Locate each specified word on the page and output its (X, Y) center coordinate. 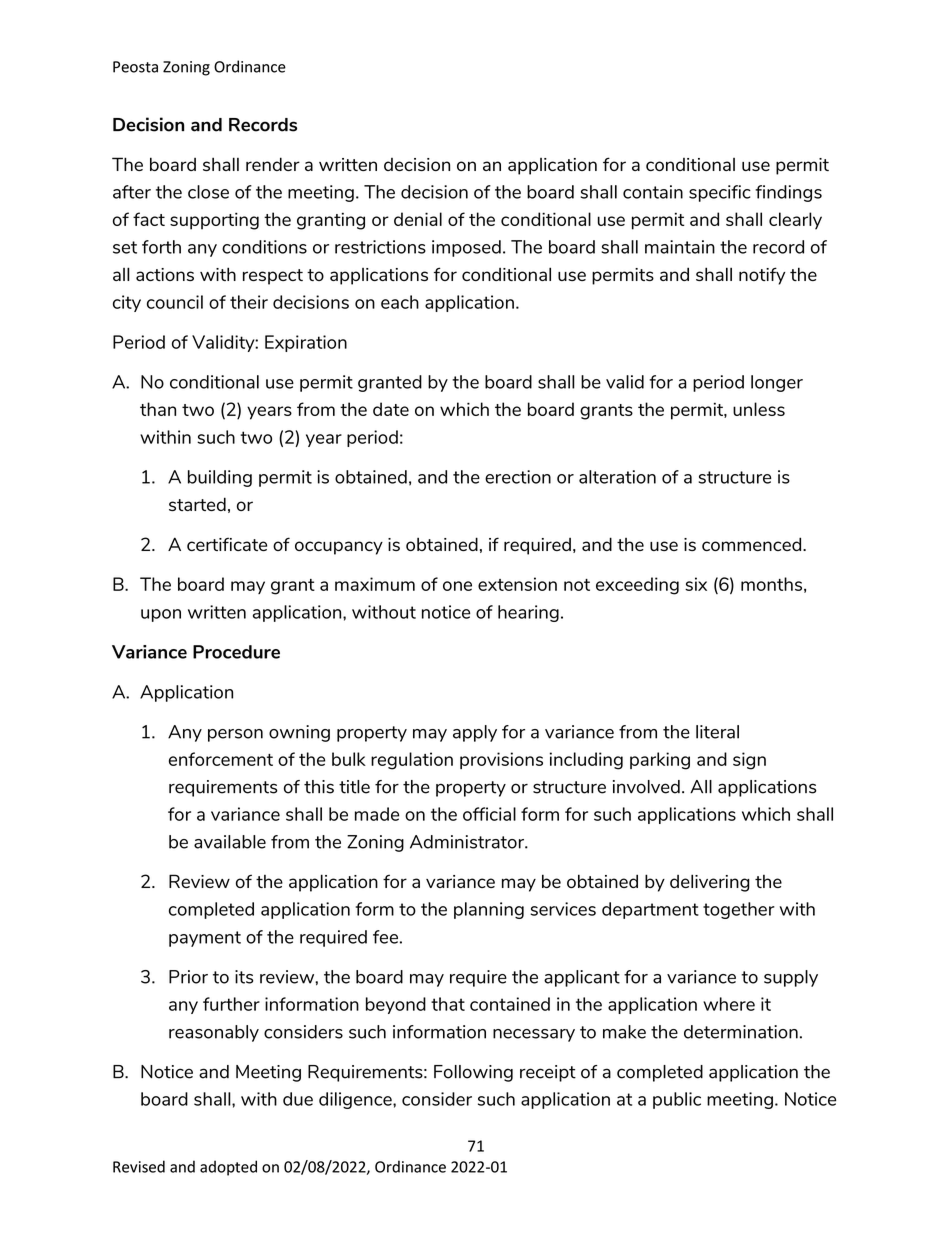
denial (418, 219)
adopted (228, 1168)
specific (720, 193)
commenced (753, 544)
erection (518, 477)
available (230, 842)
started (197, 504)
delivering (710, 883)
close (208, 192)
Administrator (468, 842)
